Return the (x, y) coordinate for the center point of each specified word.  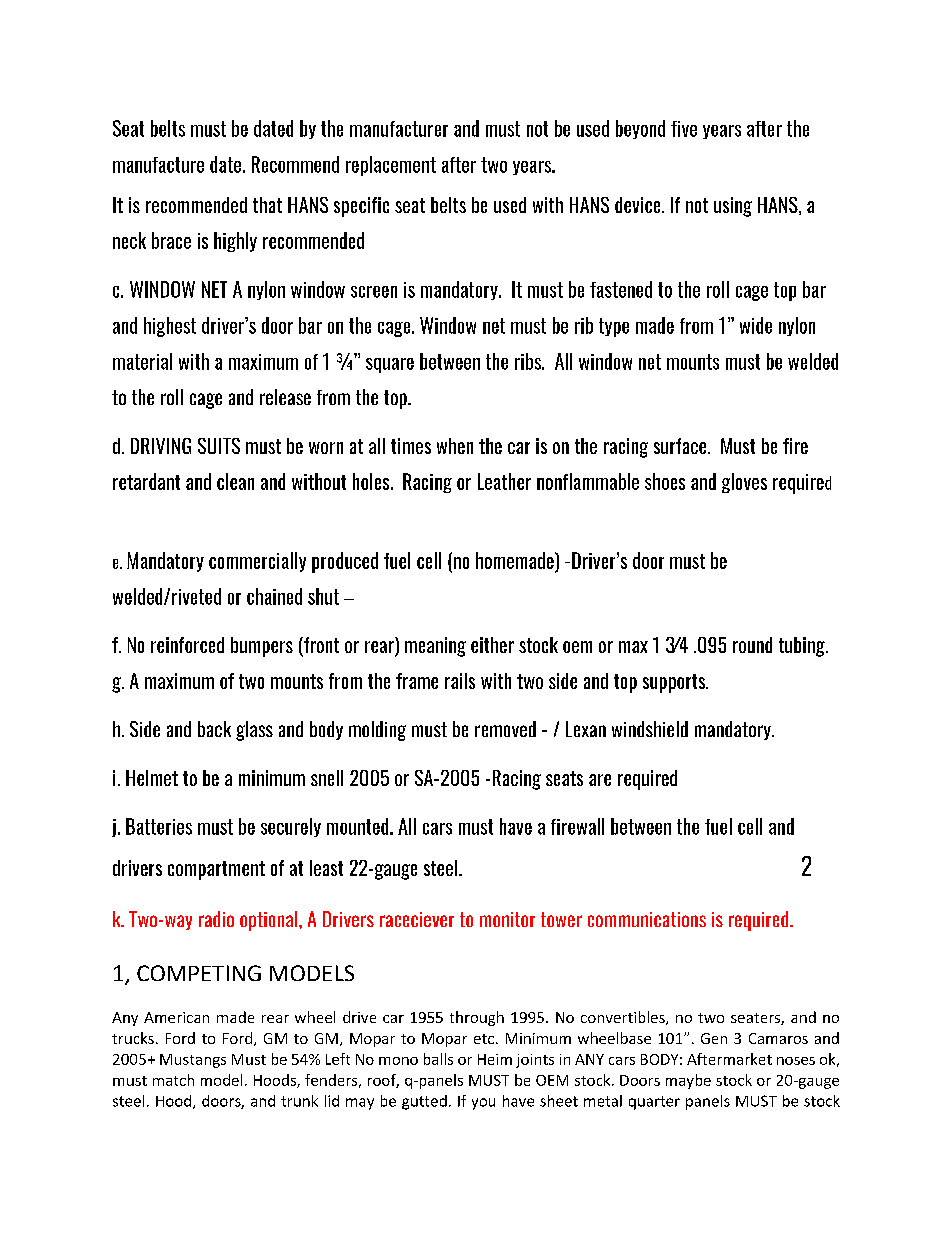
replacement (391, 166)
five (684, 129)
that (267, 205)
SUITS (219, 446)
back (214, 729)
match (173, 1080)
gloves (744, 483)
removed (505, 729)
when (455, 446)
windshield (650, 729)
